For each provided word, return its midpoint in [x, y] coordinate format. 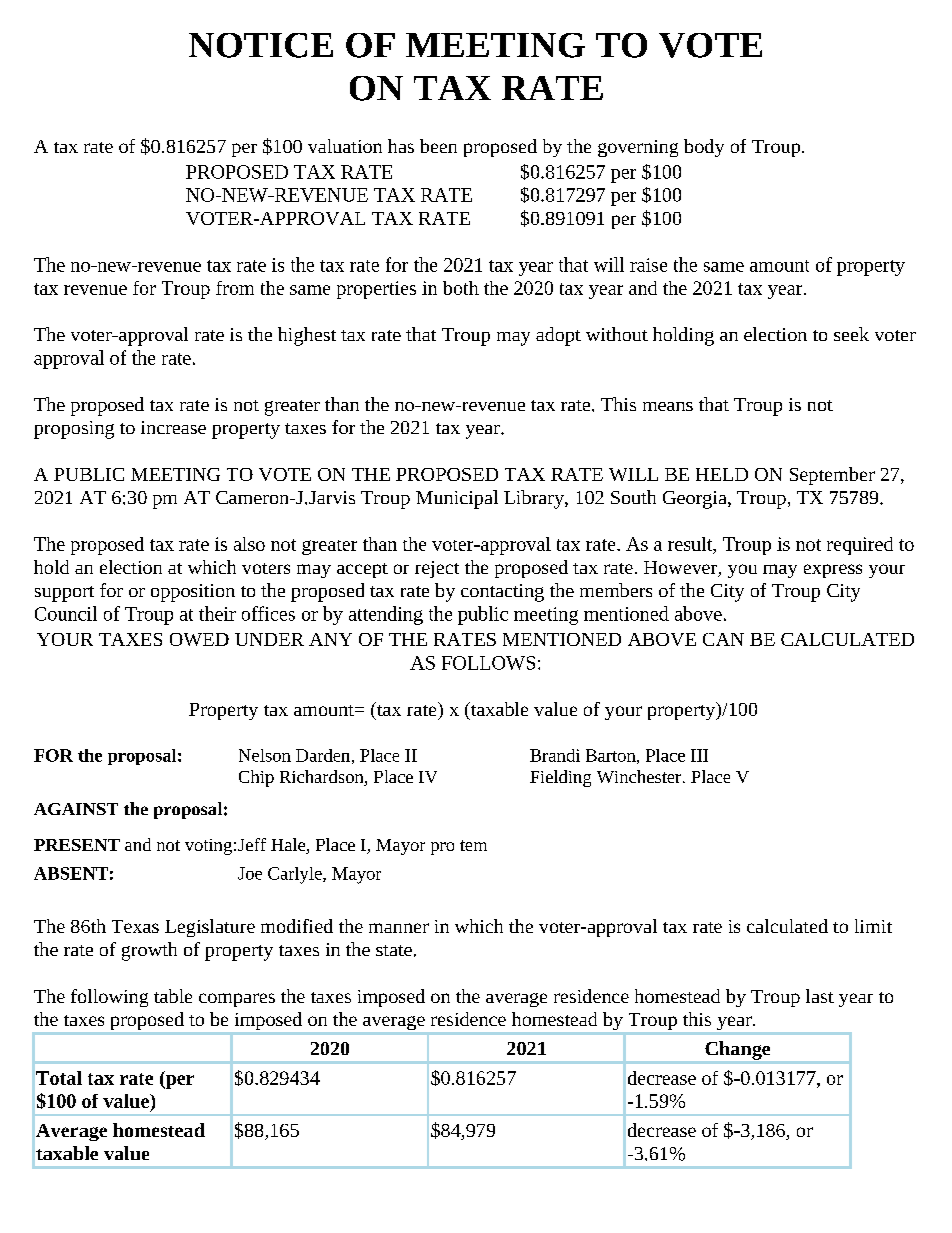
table [173, 996]
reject [437, 569]
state [394, 950]
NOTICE [261, 45]
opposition [193, 593]
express [833, 571]
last [820, 996]
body [704, 148]
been [438, 146]
